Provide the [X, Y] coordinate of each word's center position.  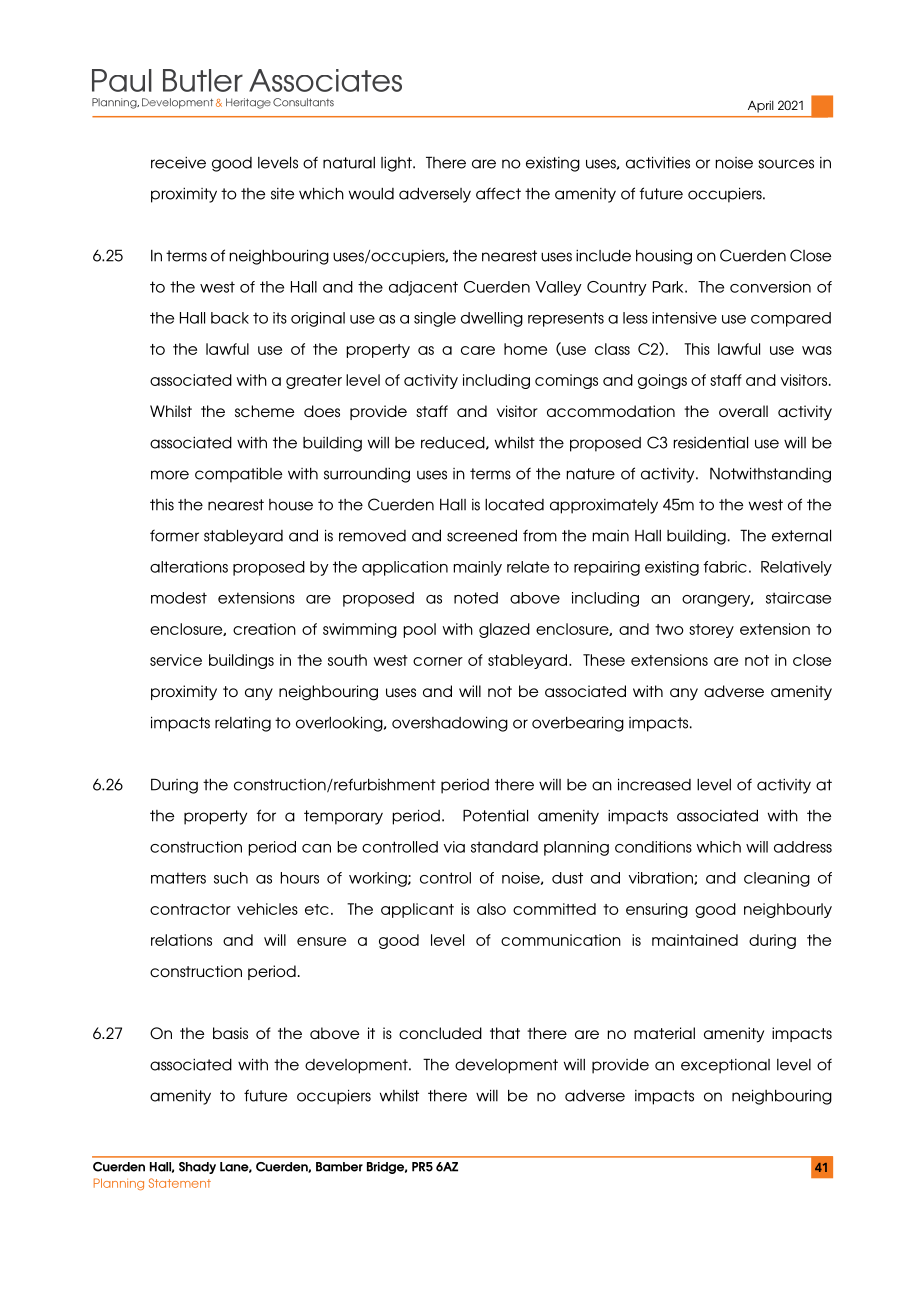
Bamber [339, 1167]
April [761, 107]
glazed [504, 630]
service [176, 660]
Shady [197, 1168]
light [397, 164]
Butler [203, 80]
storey [711, 631]
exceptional [725, 1066]
